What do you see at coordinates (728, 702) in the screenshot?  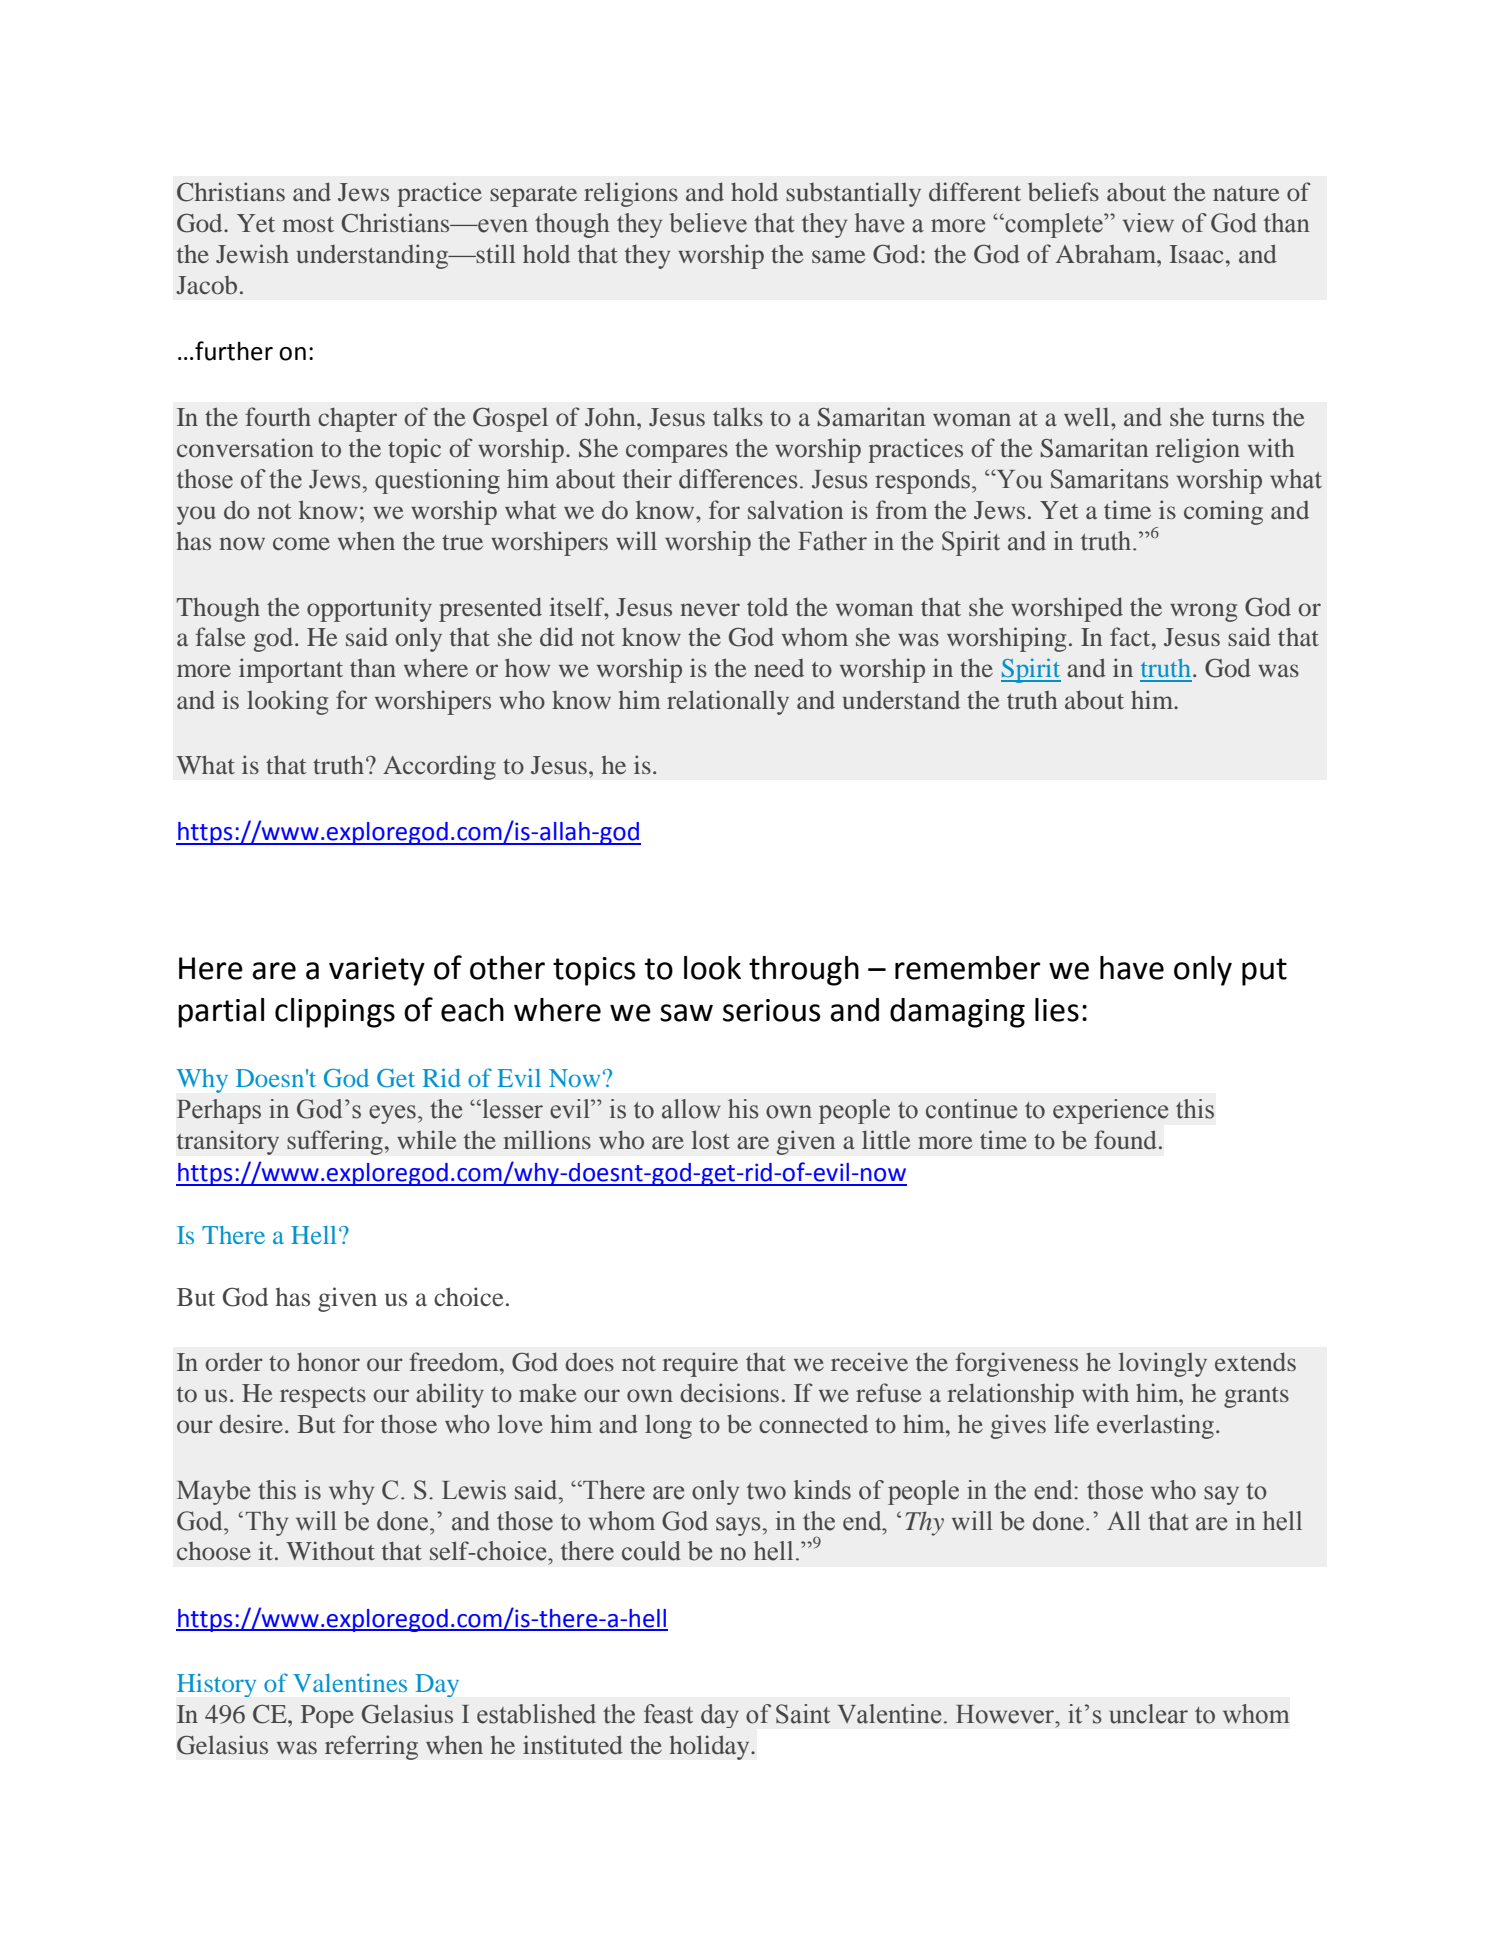 I see `relationally` at bounding box center [728, 702].
